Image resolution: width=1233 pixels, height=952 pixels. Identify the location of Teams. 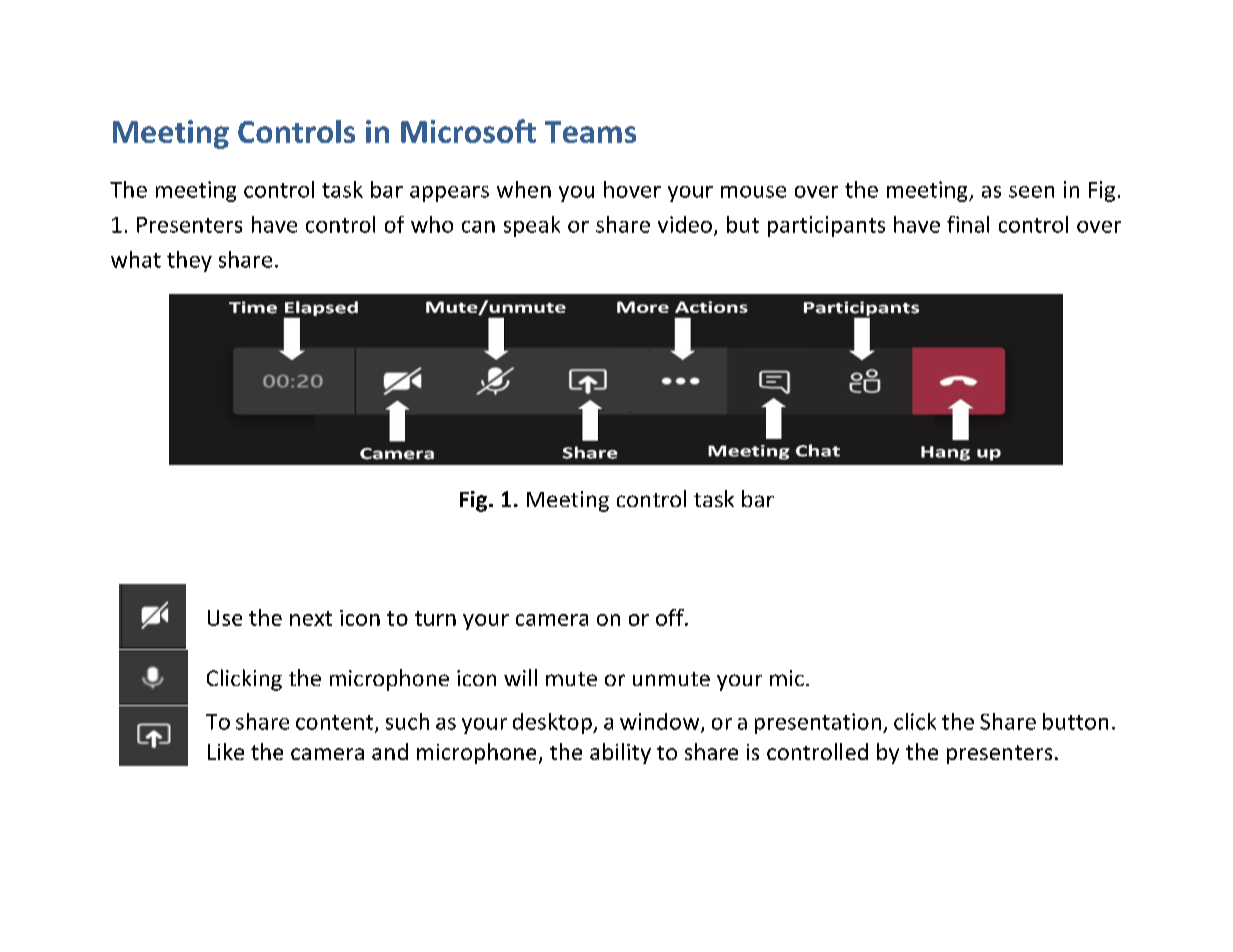
(590, 132).
